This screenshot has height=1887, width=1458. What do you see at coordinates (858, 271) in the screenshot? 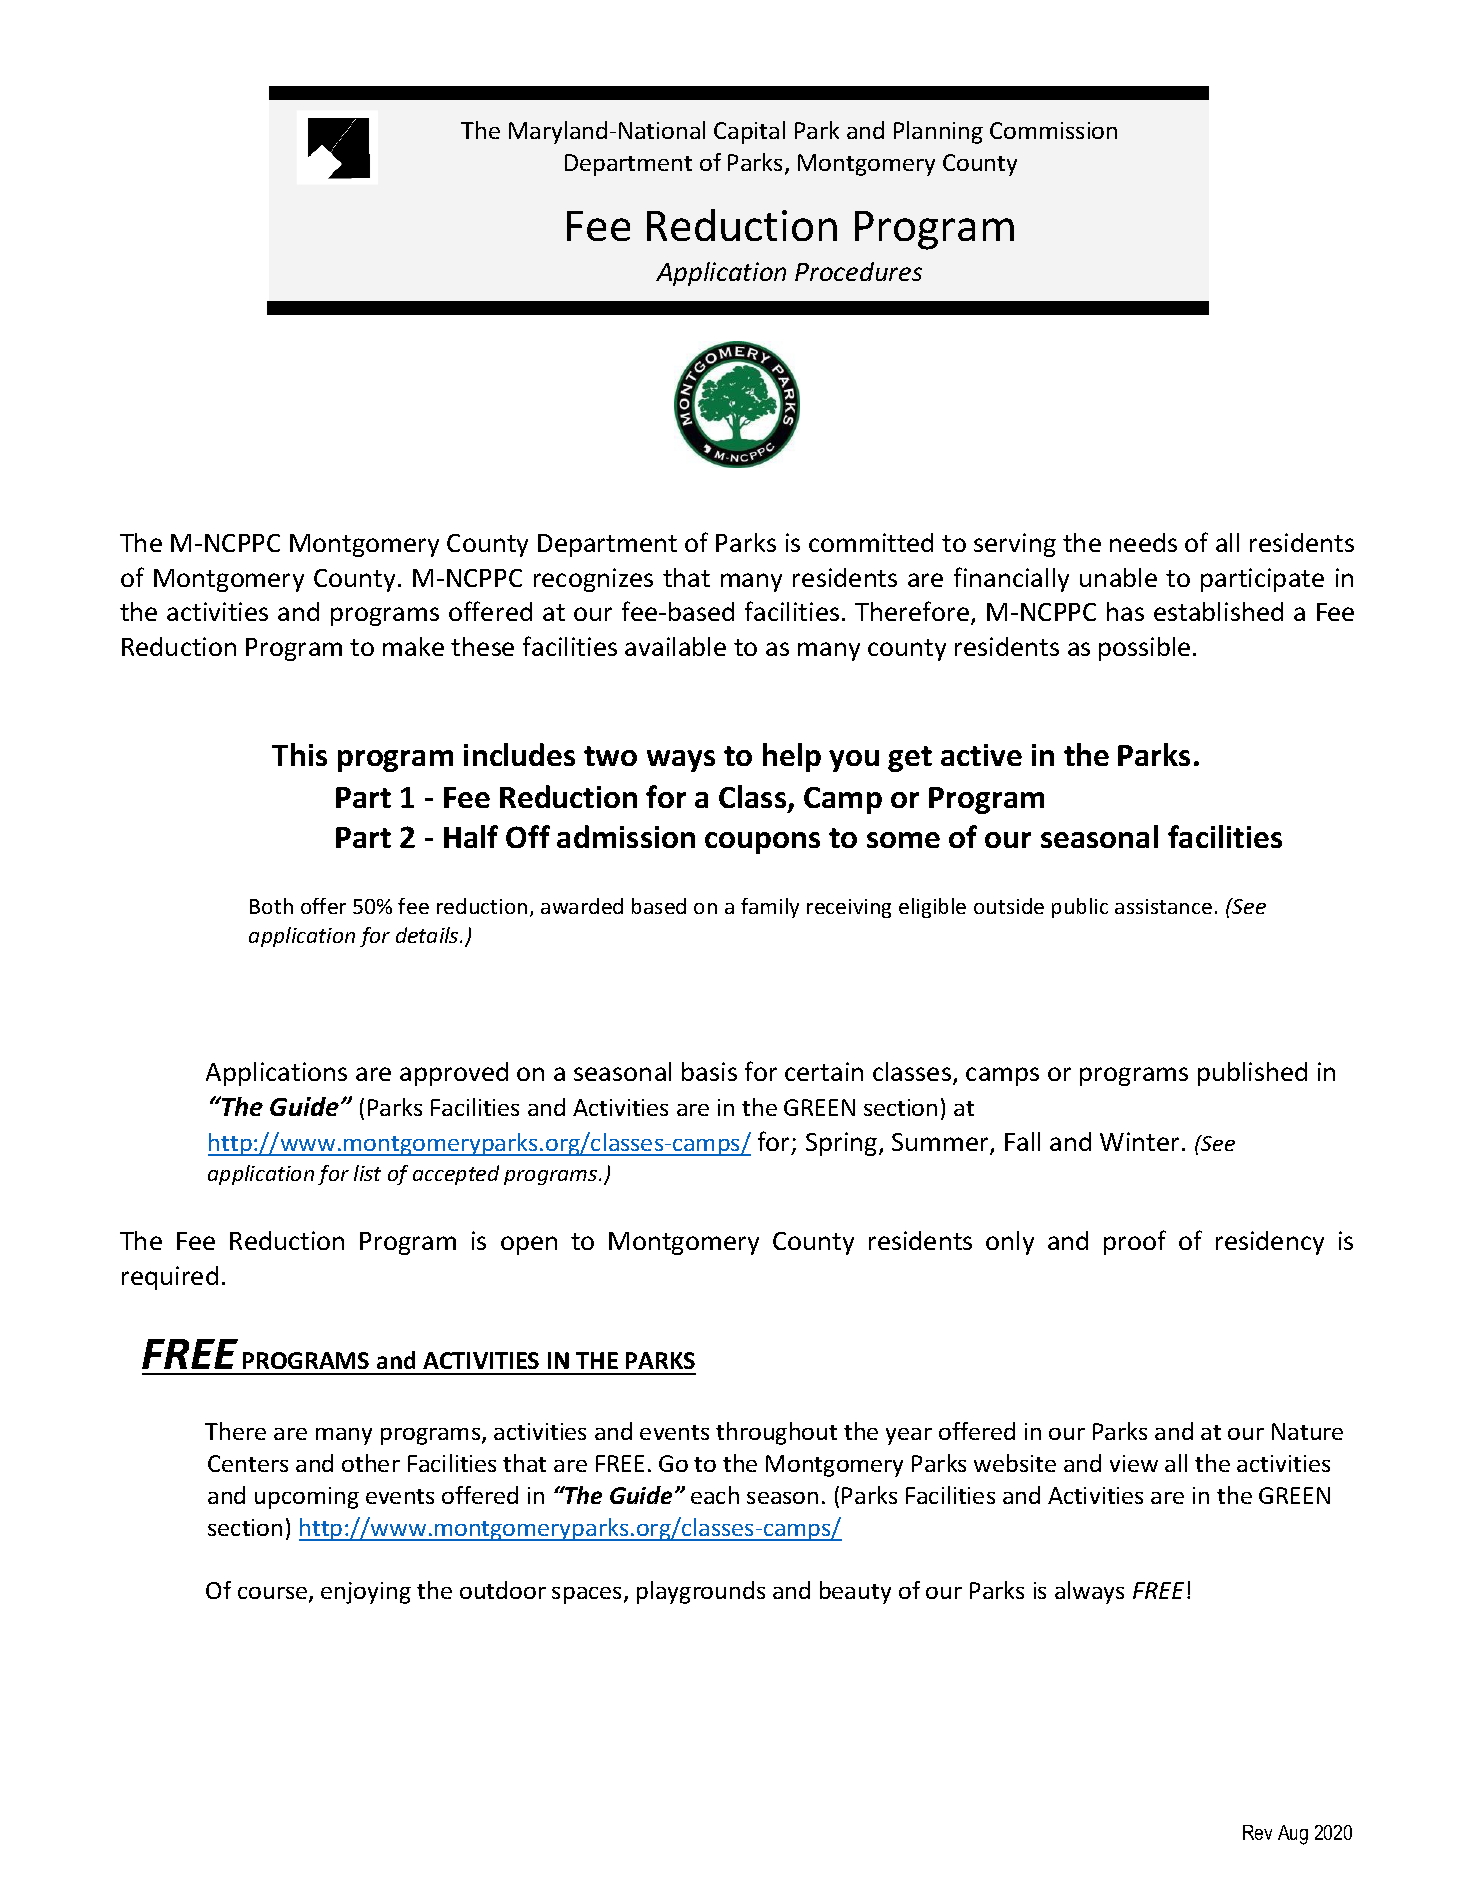
I see `Procedures` at bounding box center [858, 271].
